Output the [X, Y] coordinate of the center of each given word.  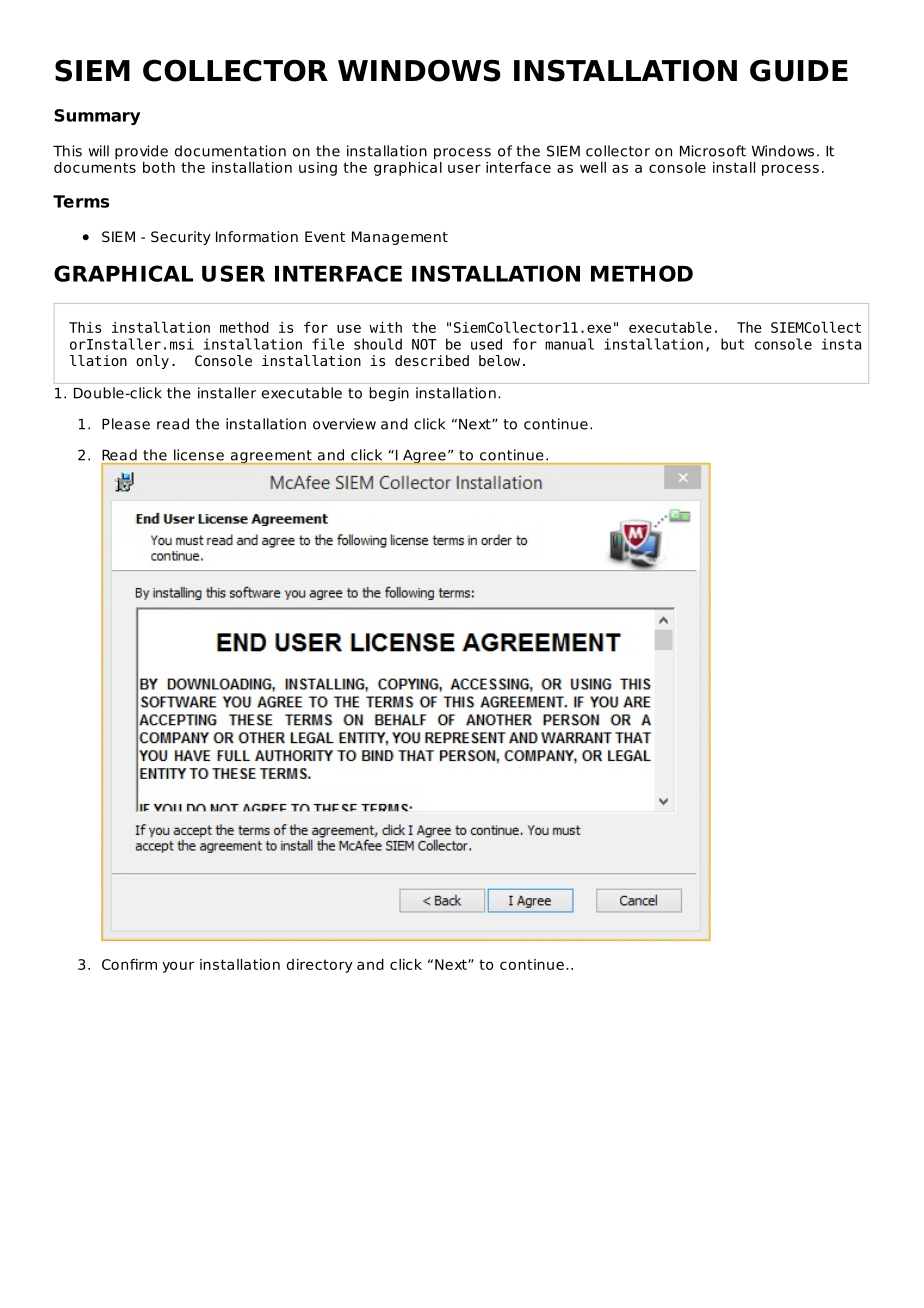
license [199, 455]
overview [344, 424]
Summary [97, 117]
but [732, 344]
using [318, 169]
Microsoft [713, 151]
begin [389, 394]
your [178, 967]
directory [320, 966]
